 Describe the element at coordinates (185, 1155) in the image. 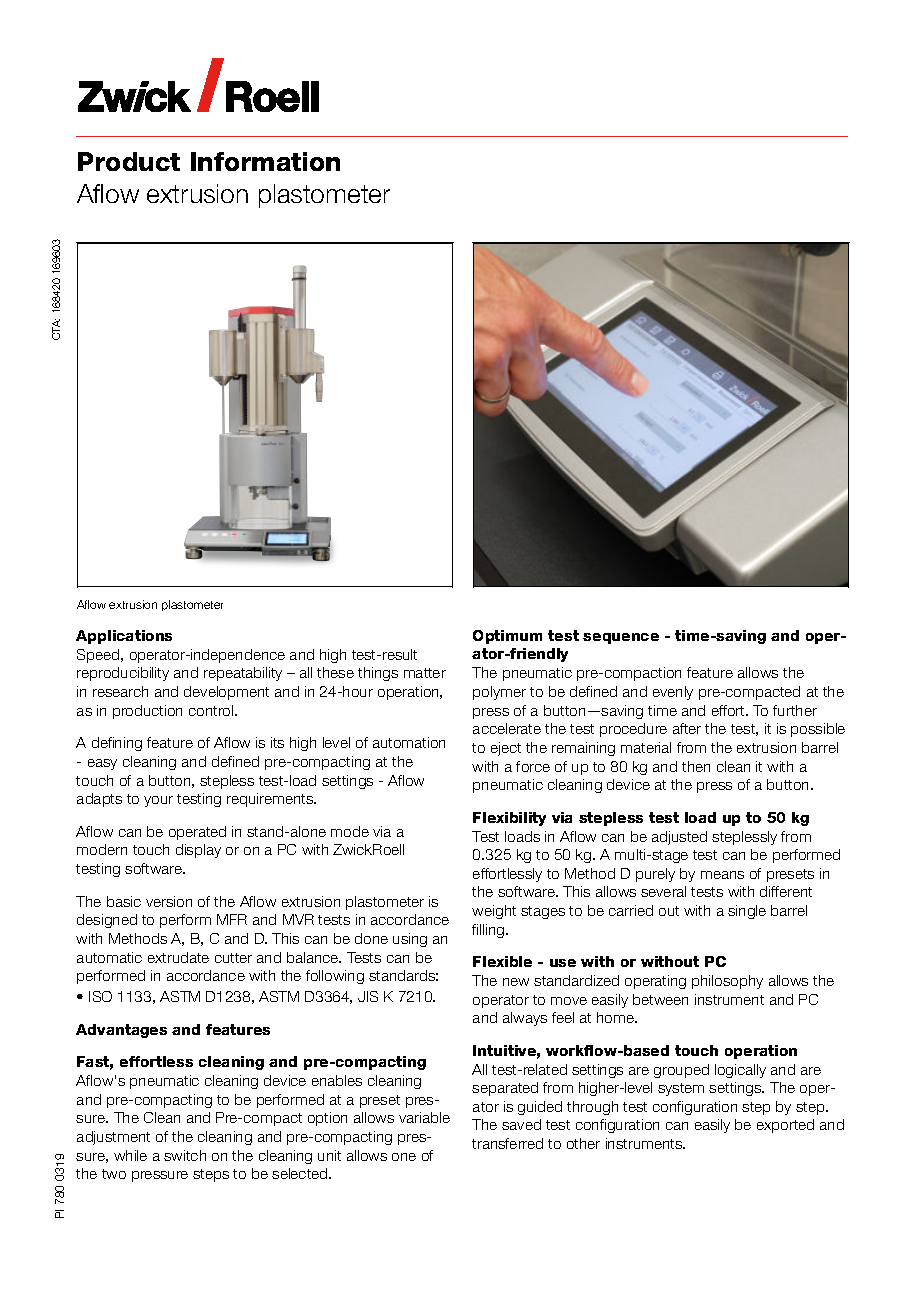

I see `switch` at that location.
